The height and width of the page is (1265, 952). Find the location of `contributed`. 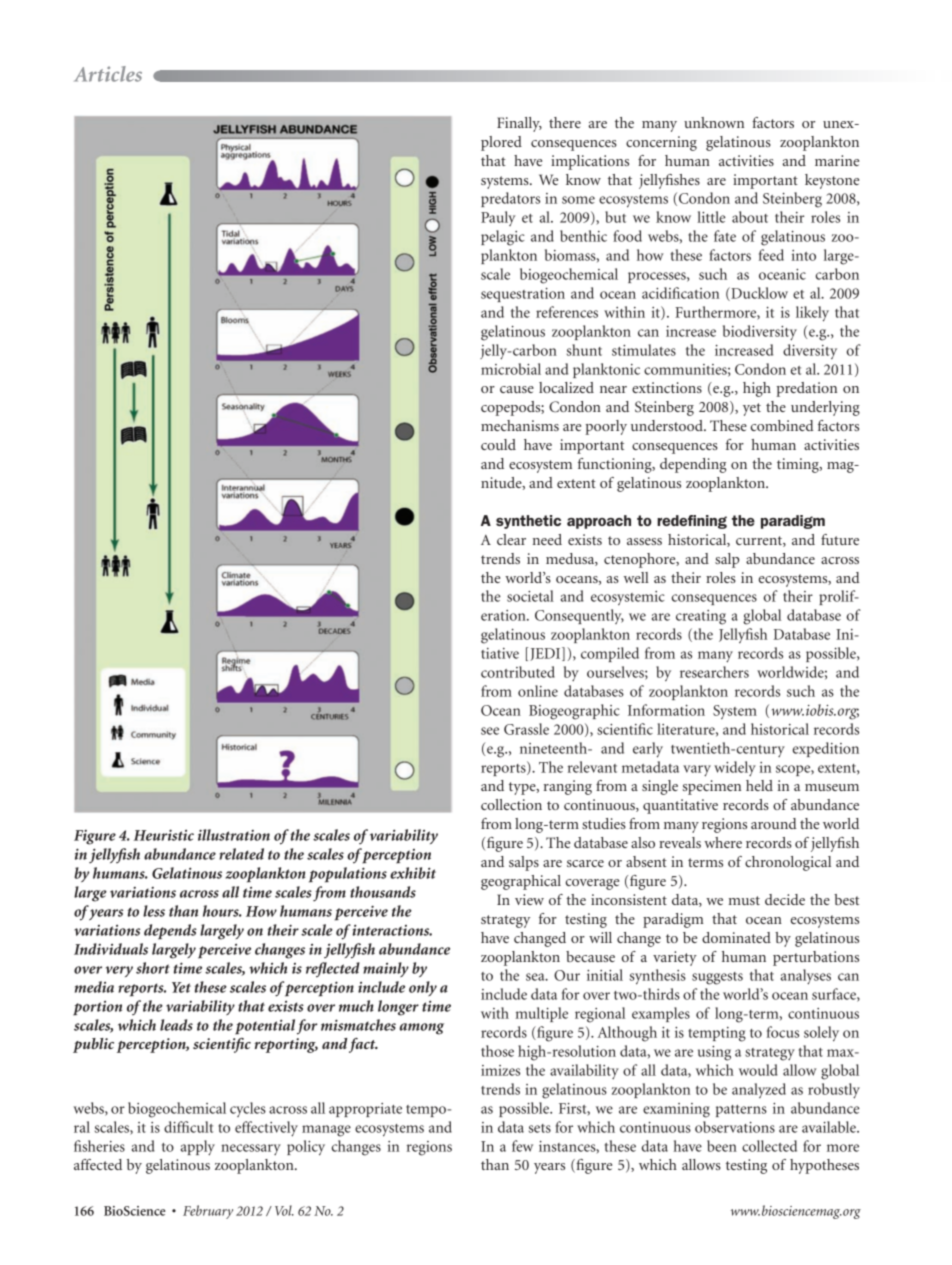

contributed is located at coordinates (518, 672).
